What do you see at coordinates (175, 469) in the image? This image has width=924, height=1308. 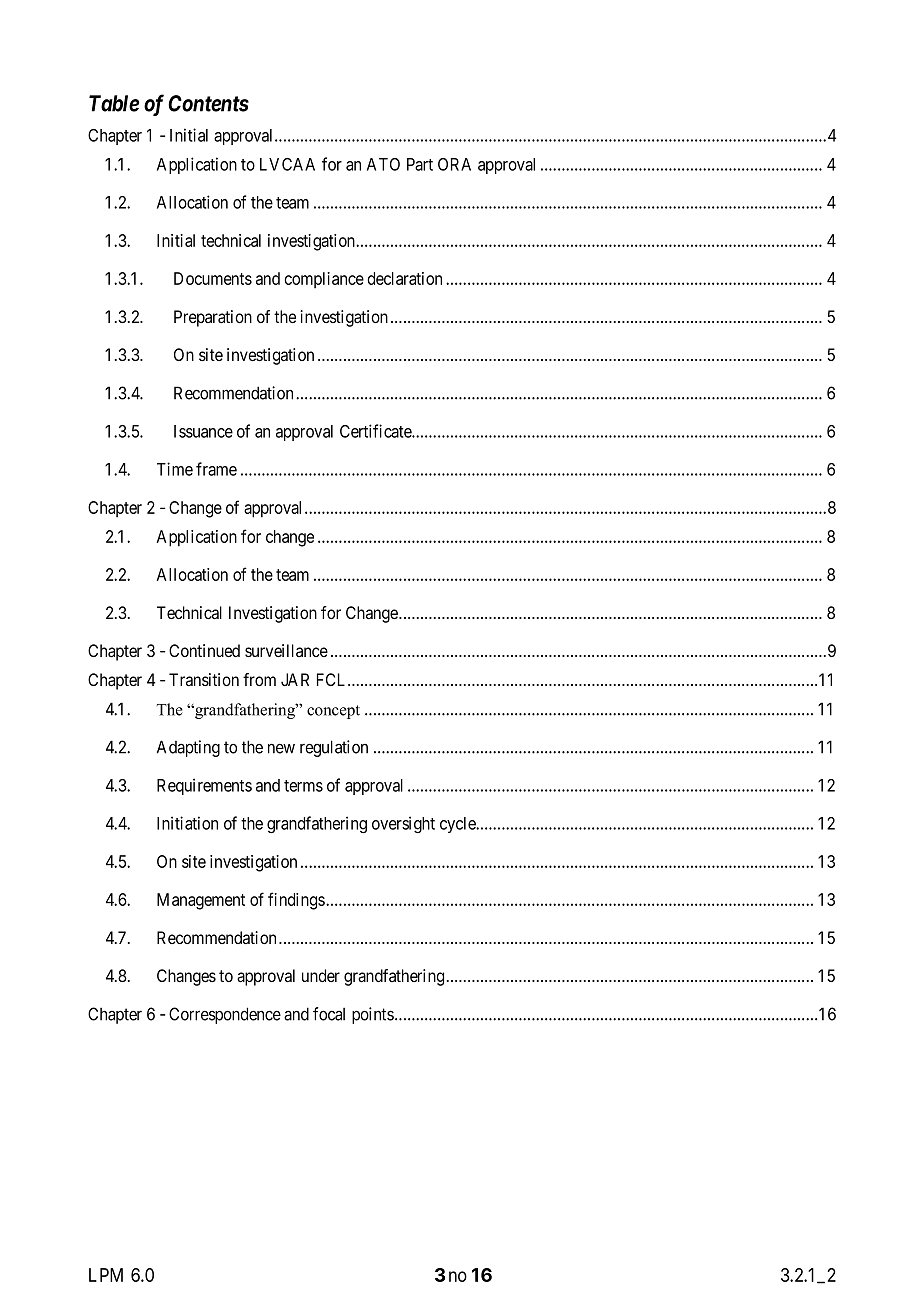 I see `Time` at bounding box center [175, 469].
